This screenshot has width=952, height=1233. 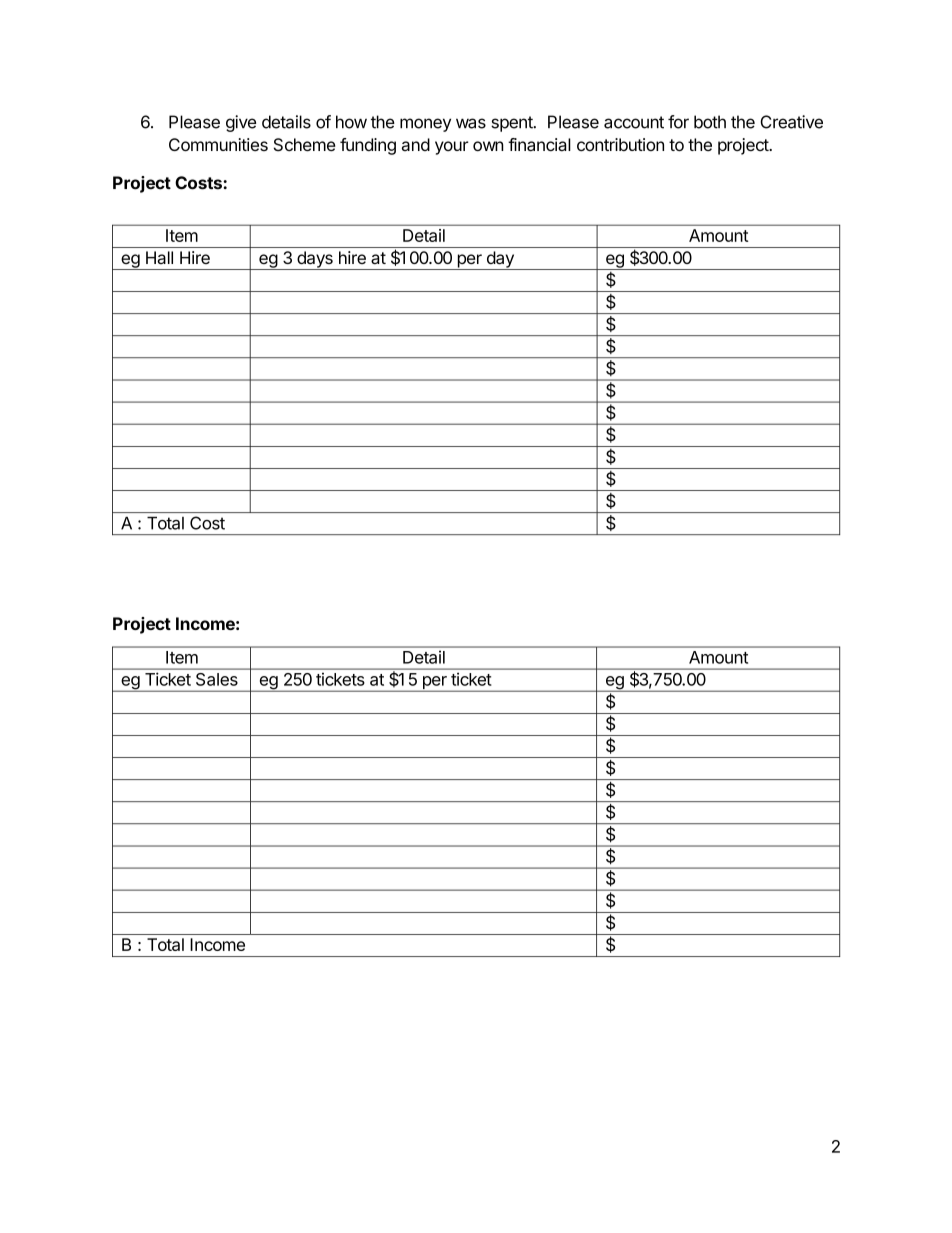 What do you see at coordinates (315, 260) in the screenshot?
I see `days` at bounding box center [315, 260].
